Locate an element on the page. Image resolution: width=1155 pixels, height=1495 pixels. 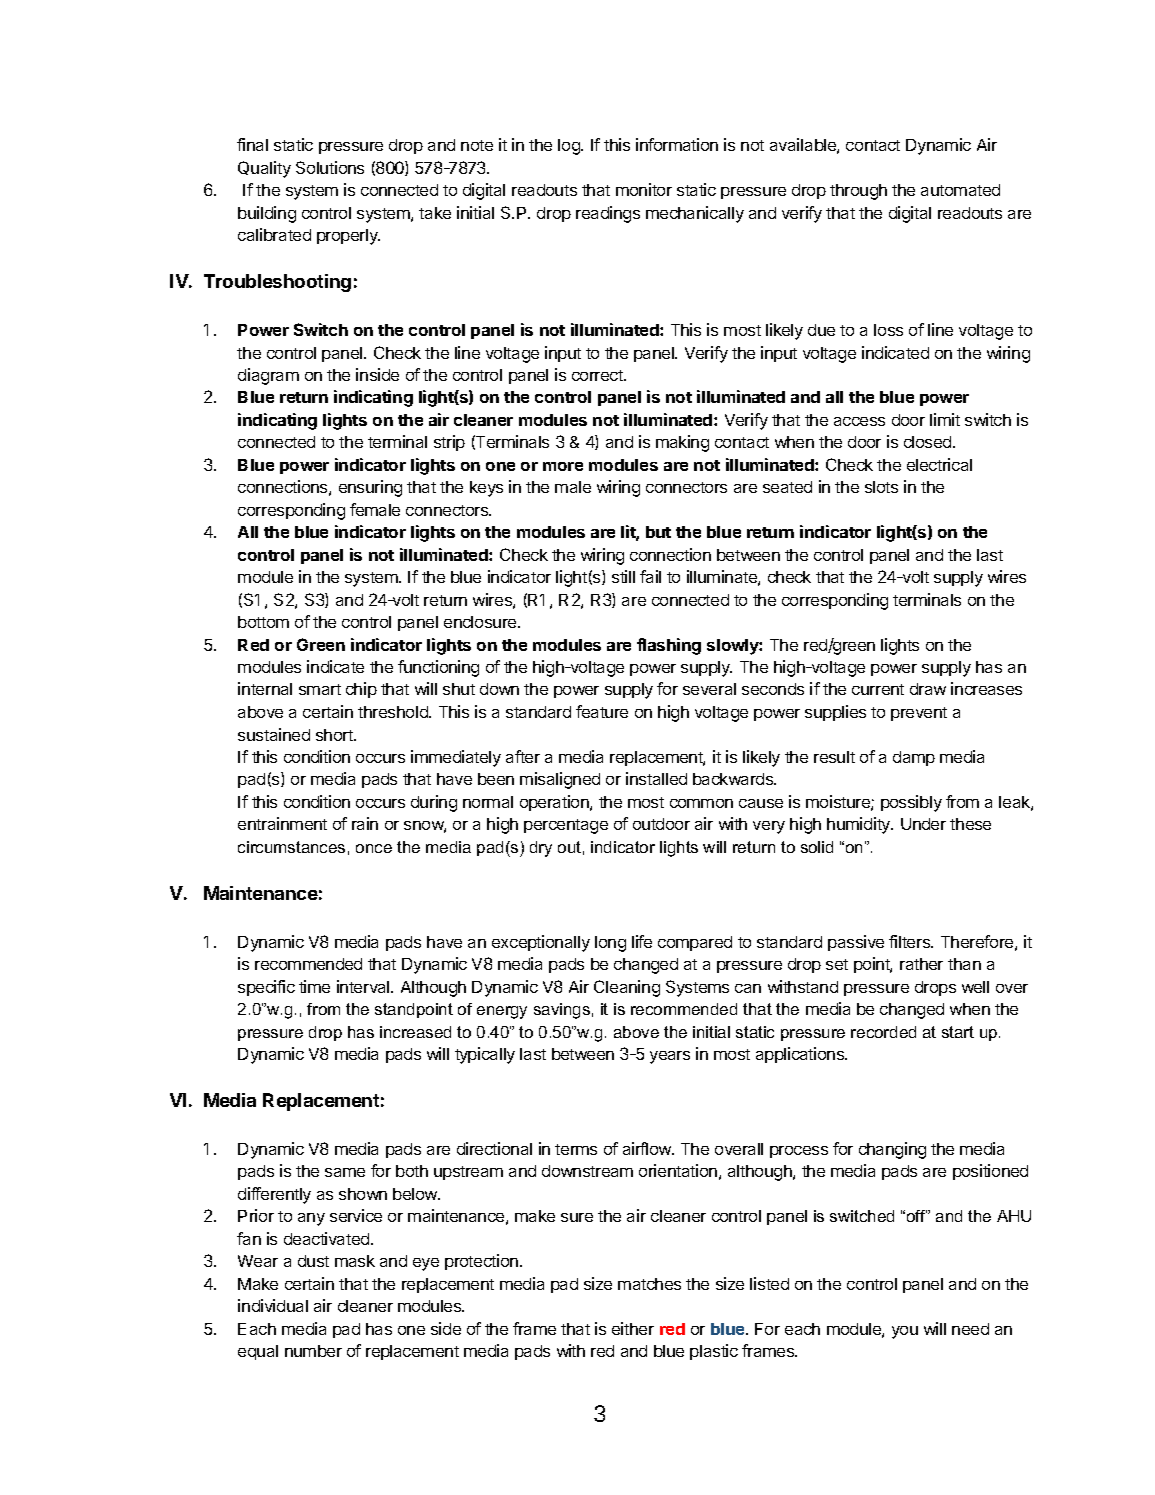
still is located at coordinates (623, 576).
